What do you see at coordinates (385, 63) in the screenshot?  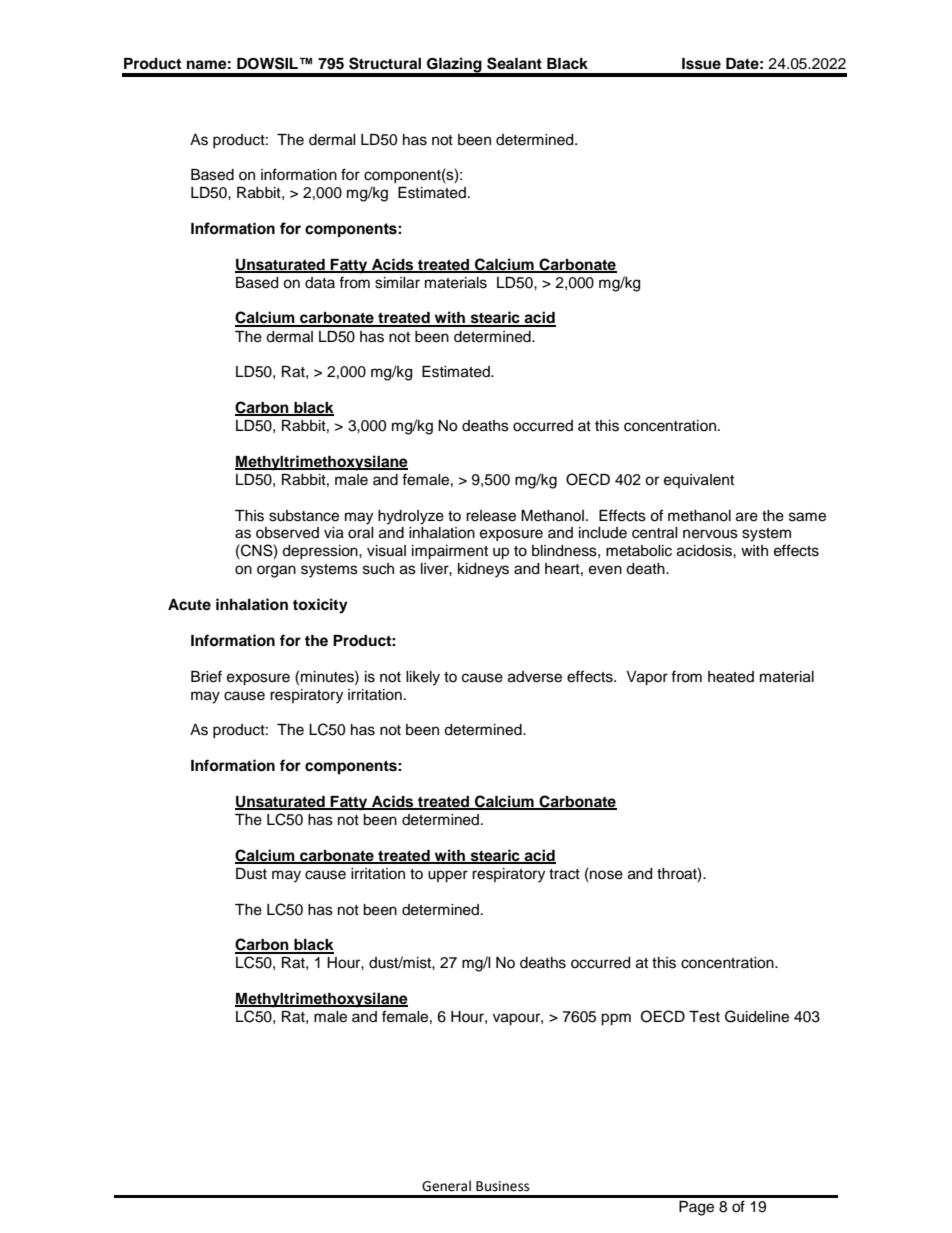 I see `Structural` at bounding box center [385, 63].
